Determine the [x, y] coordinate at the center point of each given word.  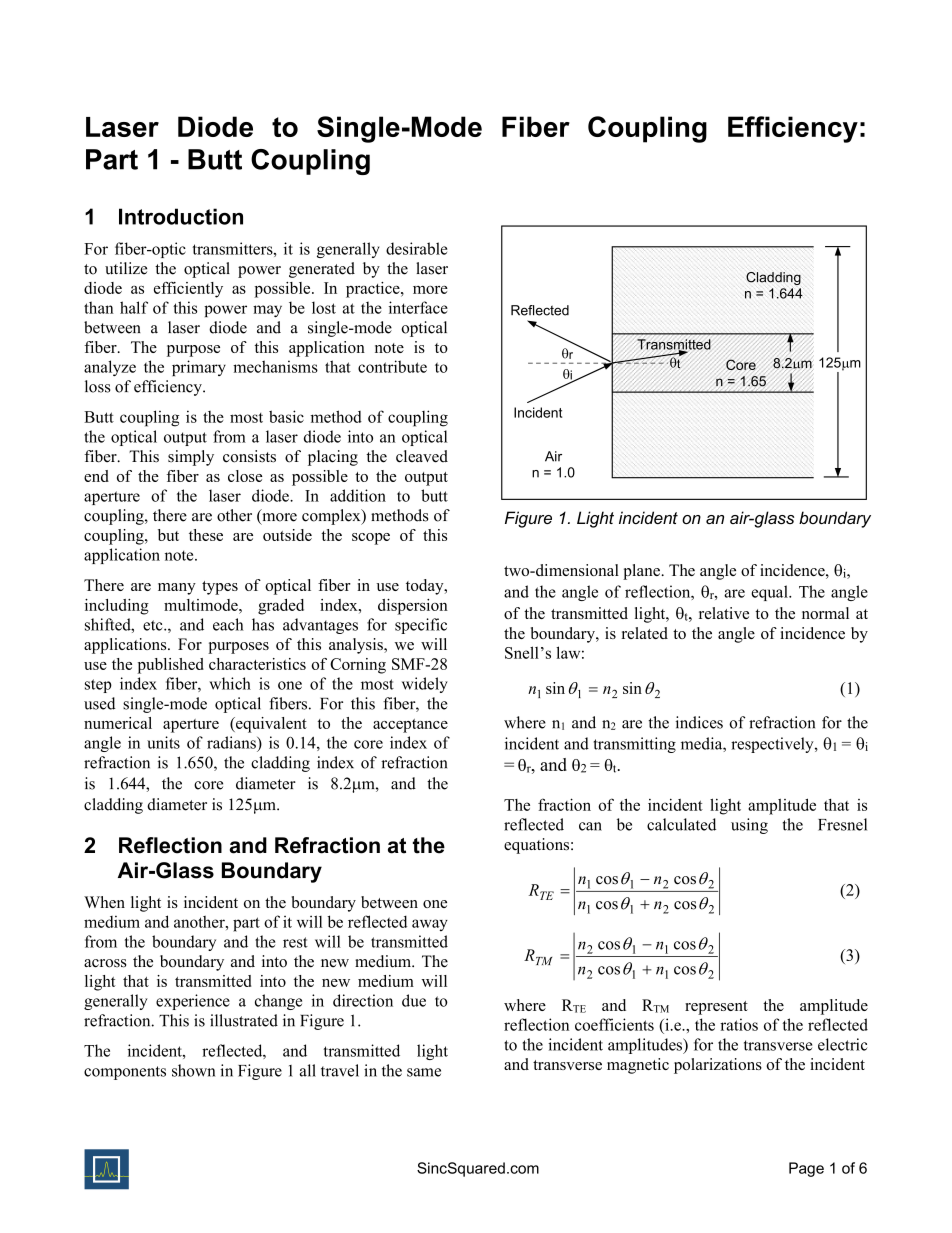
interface [418, 307]
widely [425, 685]
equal [770, 593]
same [424, 1072]
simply [191, 458]
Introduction [181, 216]
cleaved [422, 456]
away [430, 925]
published [170, 666]
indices [699, 722]
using [749, 826]
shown [193, 1070]
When [104, 902]
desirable [416, 248]
